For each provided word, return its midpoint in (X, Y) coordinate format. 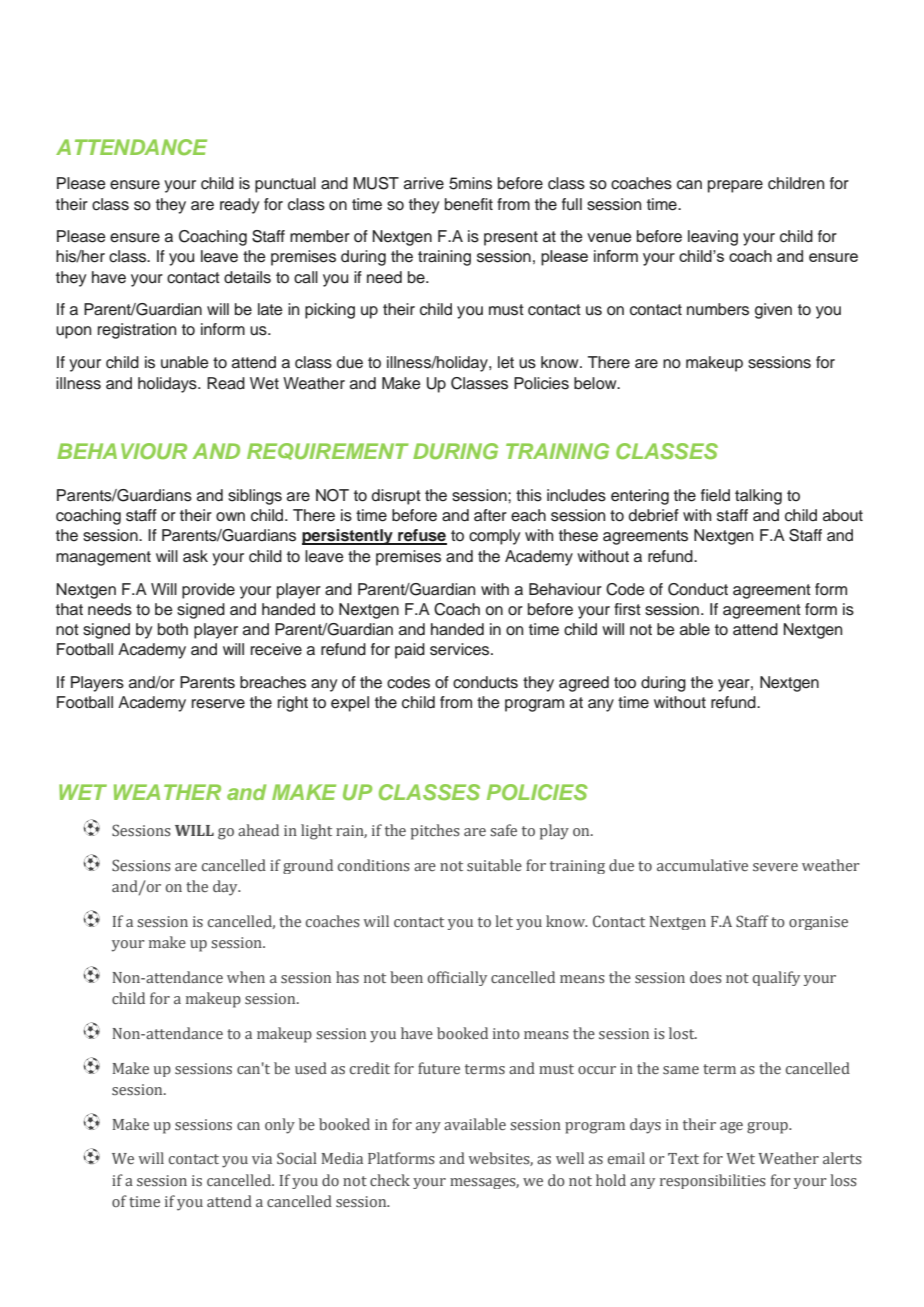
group (768, 1128)
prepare (735, 186)
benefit (469, 204)
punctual (285, 185)
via (262, 1158)
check (390, 1180)
